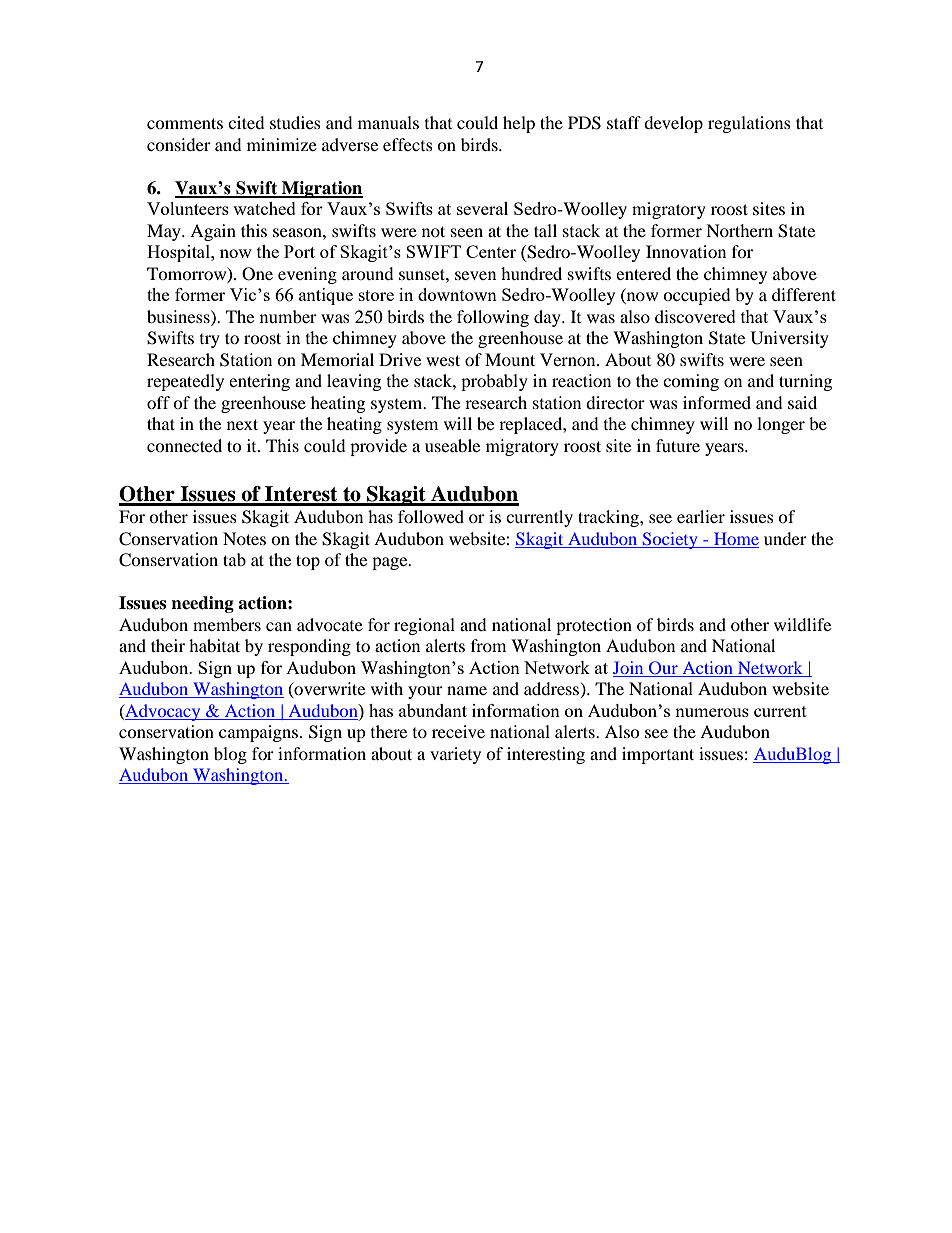 Image resolution: width=952 pixels, height=1233 pixels. Describe the element at coordinates (246, 122) in the screenshot. I see `cited` at that location.
